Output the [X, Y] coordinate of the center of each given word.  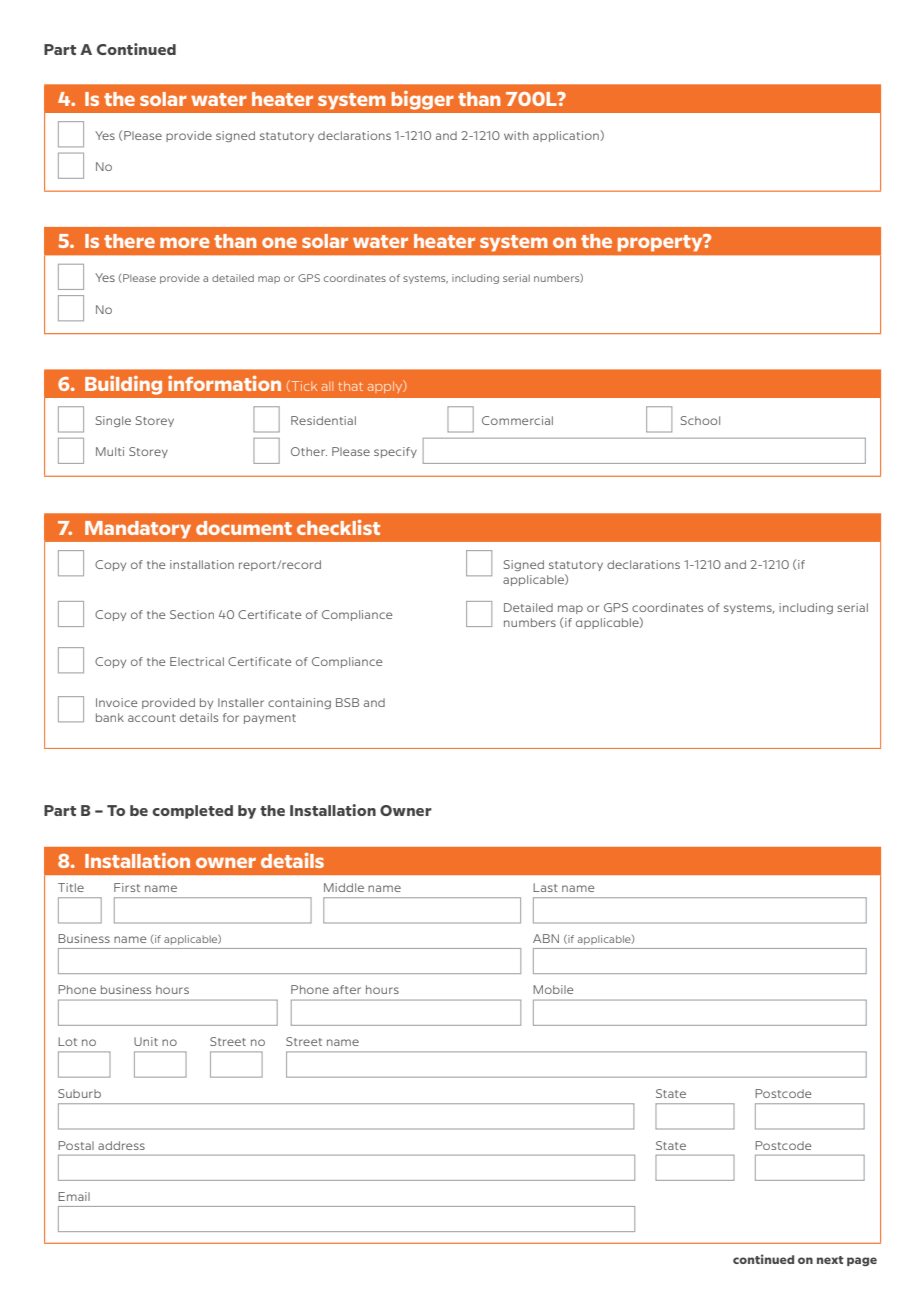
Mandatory [138, 529]
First [127, 887]
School [700, 420]
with [516, 135]
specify [395, 452]
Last [545, 887]
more [185, 242]
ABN [546, 938]
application [566, 136]
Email [74, 1196]
